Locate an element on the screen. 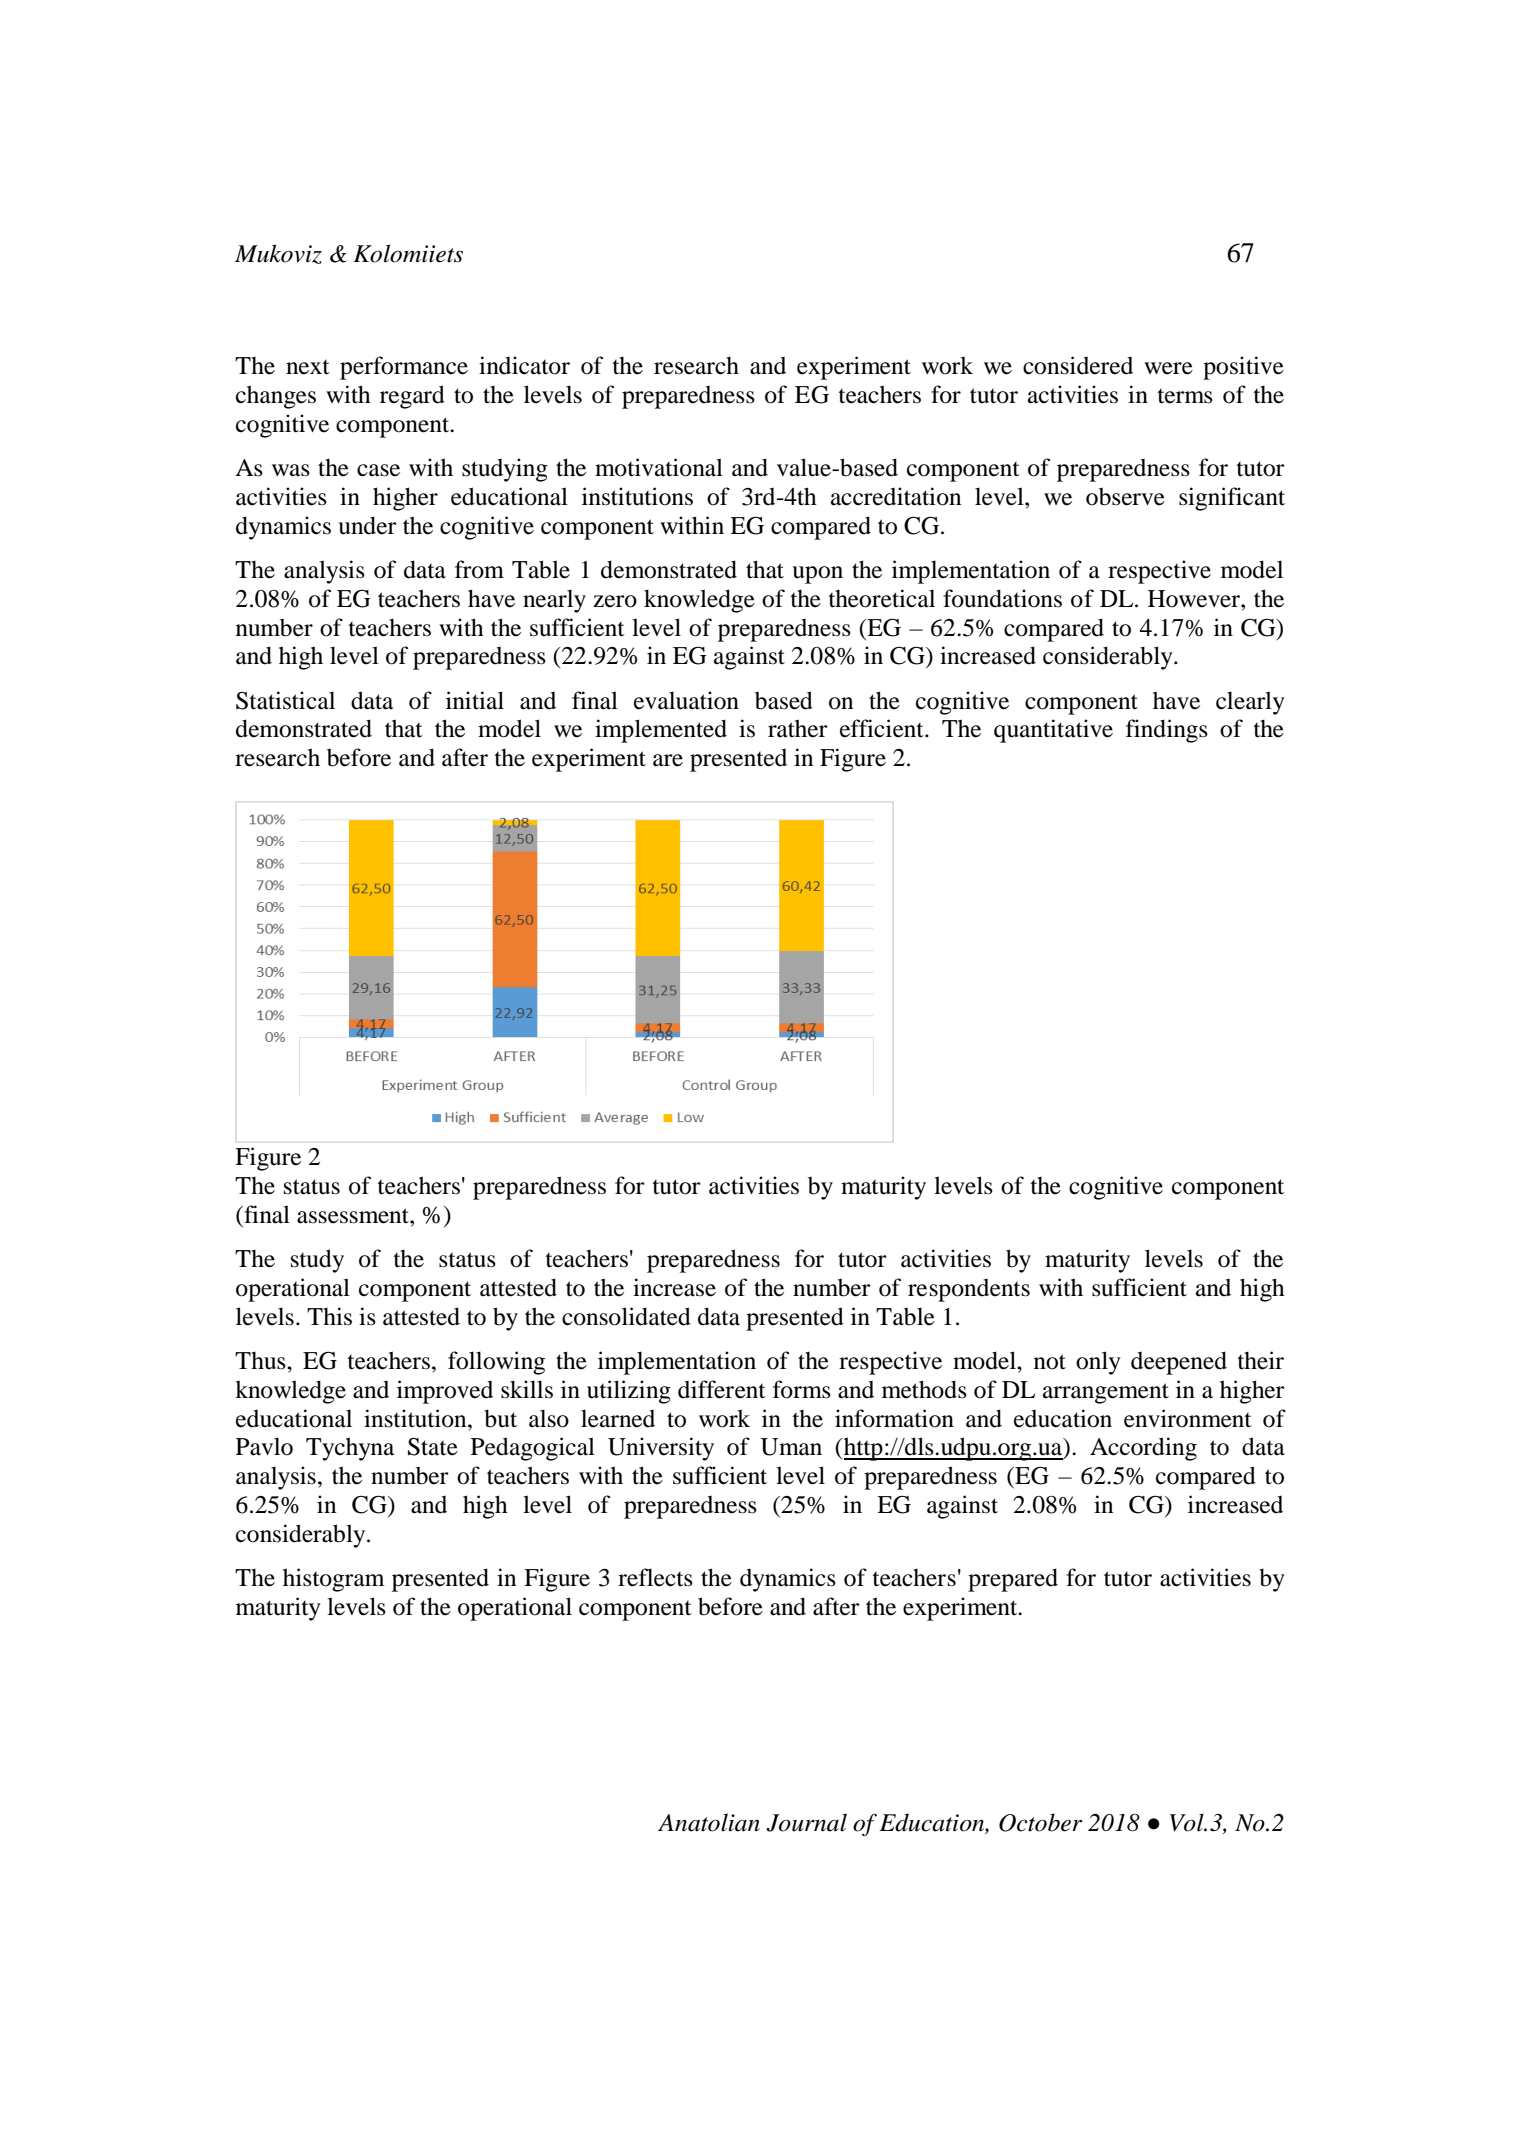  motivational is located at coordinates (659, 467).
